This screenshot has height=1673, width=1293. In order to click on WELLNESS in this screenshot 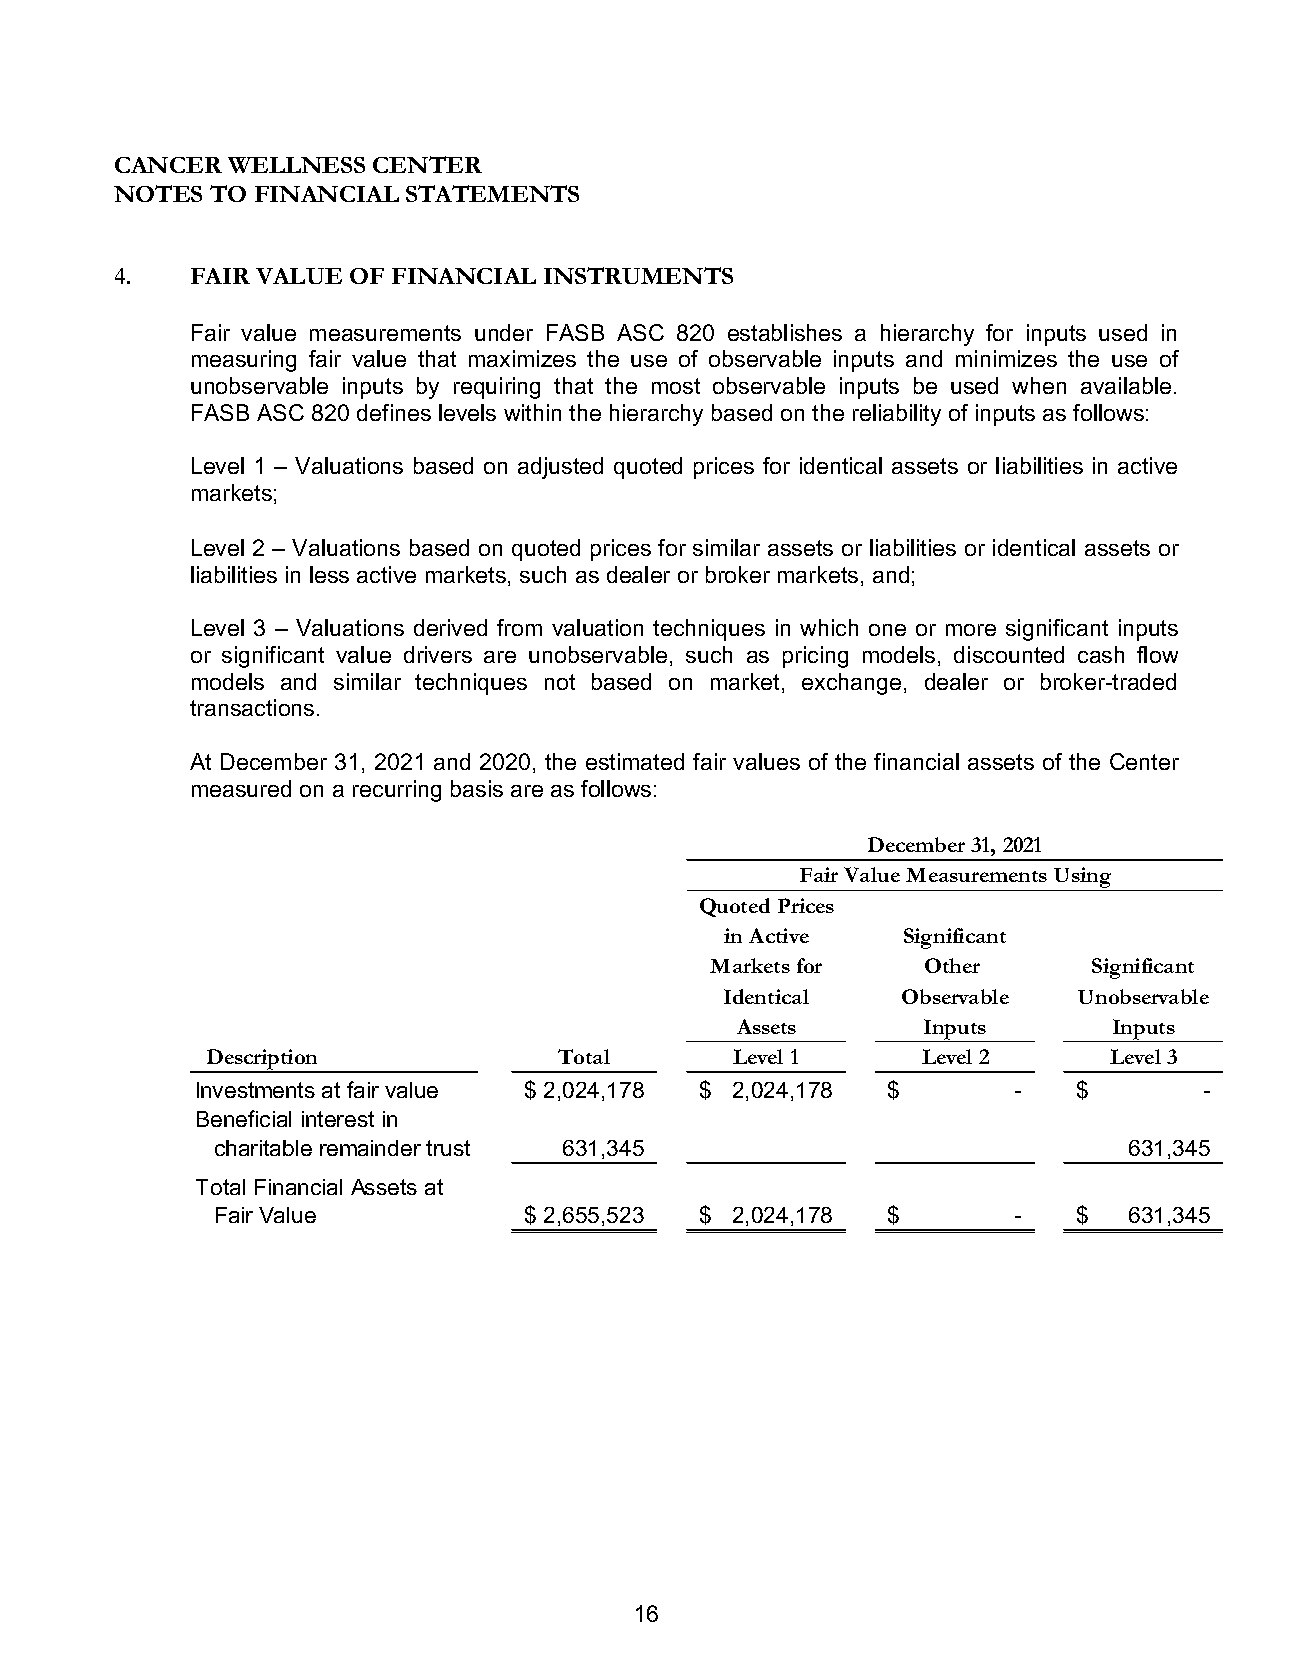, I will do `click(296, 165)`.
